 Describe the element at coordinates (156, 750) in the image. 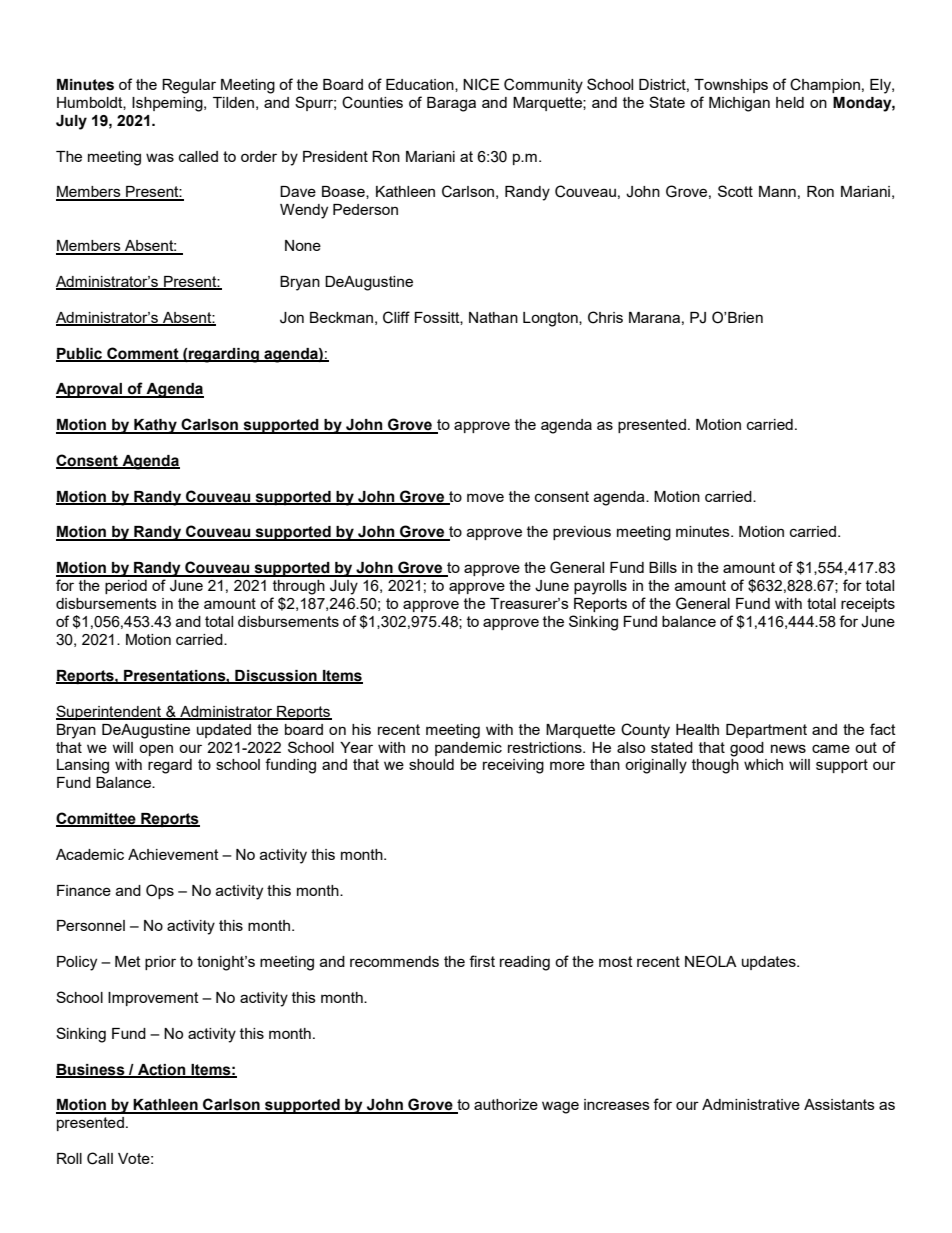

I see `open` at that location.
